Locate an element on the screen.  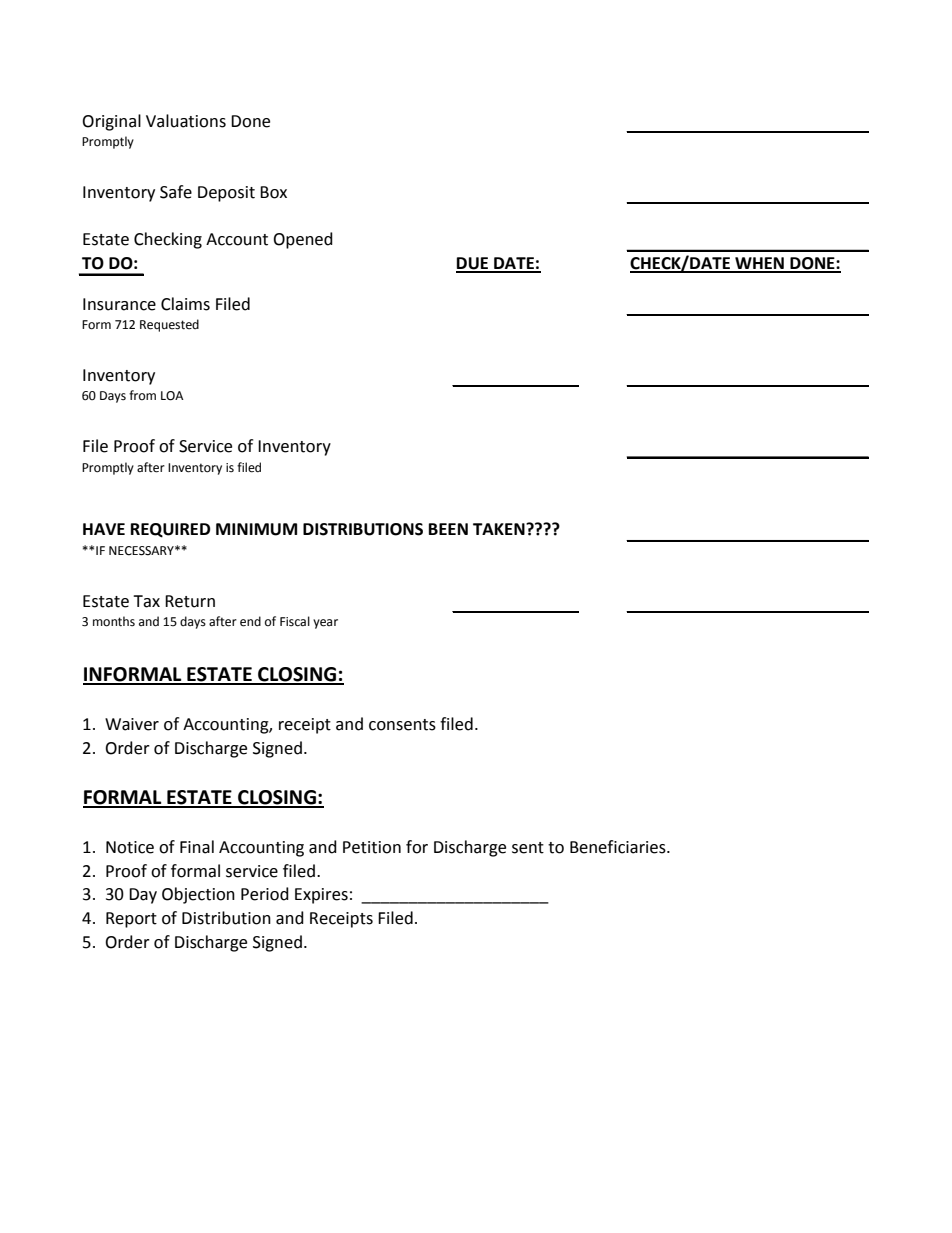
REQUIRED is located at coordinates (170, 530).
